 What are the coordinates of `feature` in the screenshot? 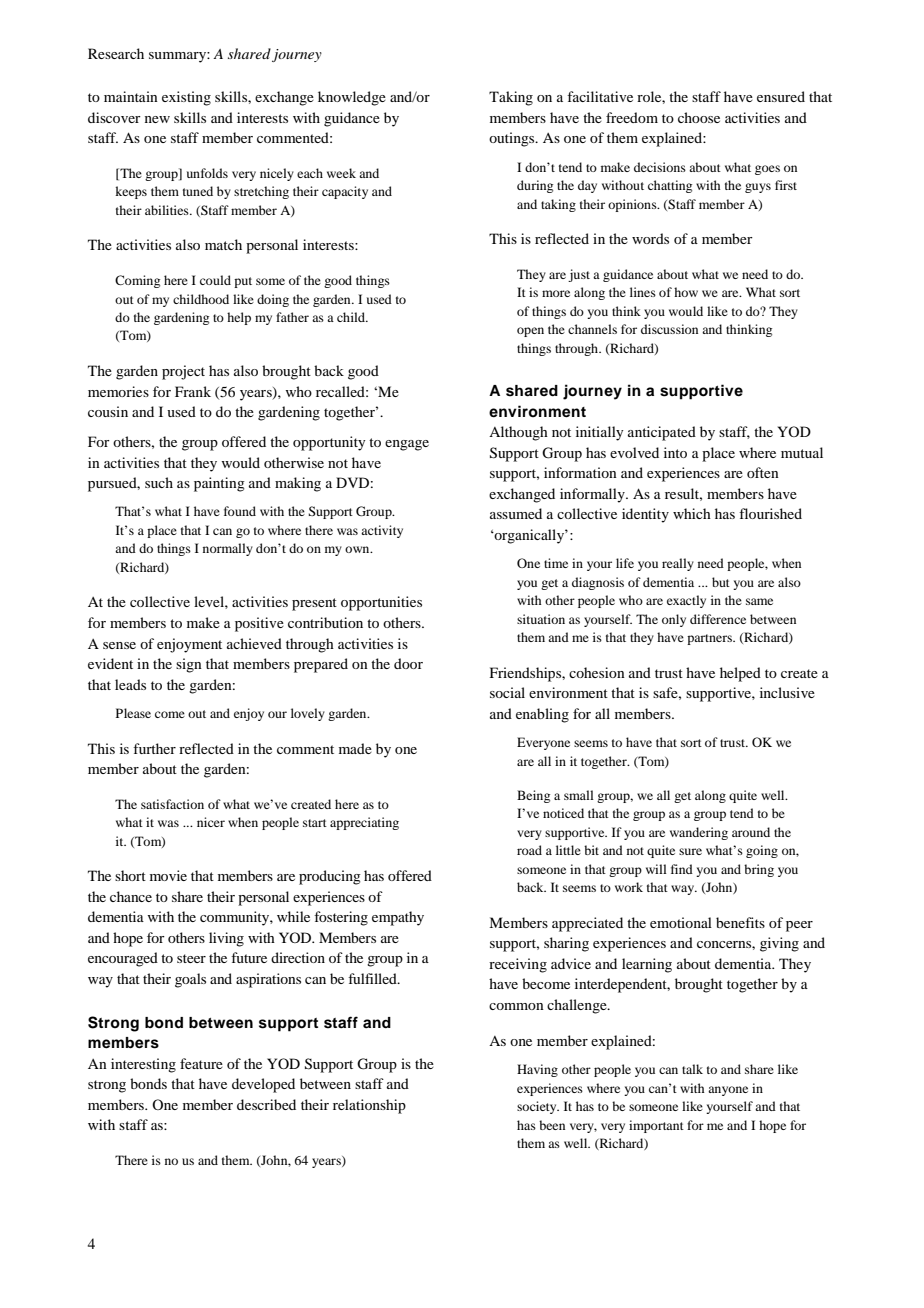 It's located at (201, 1063).
